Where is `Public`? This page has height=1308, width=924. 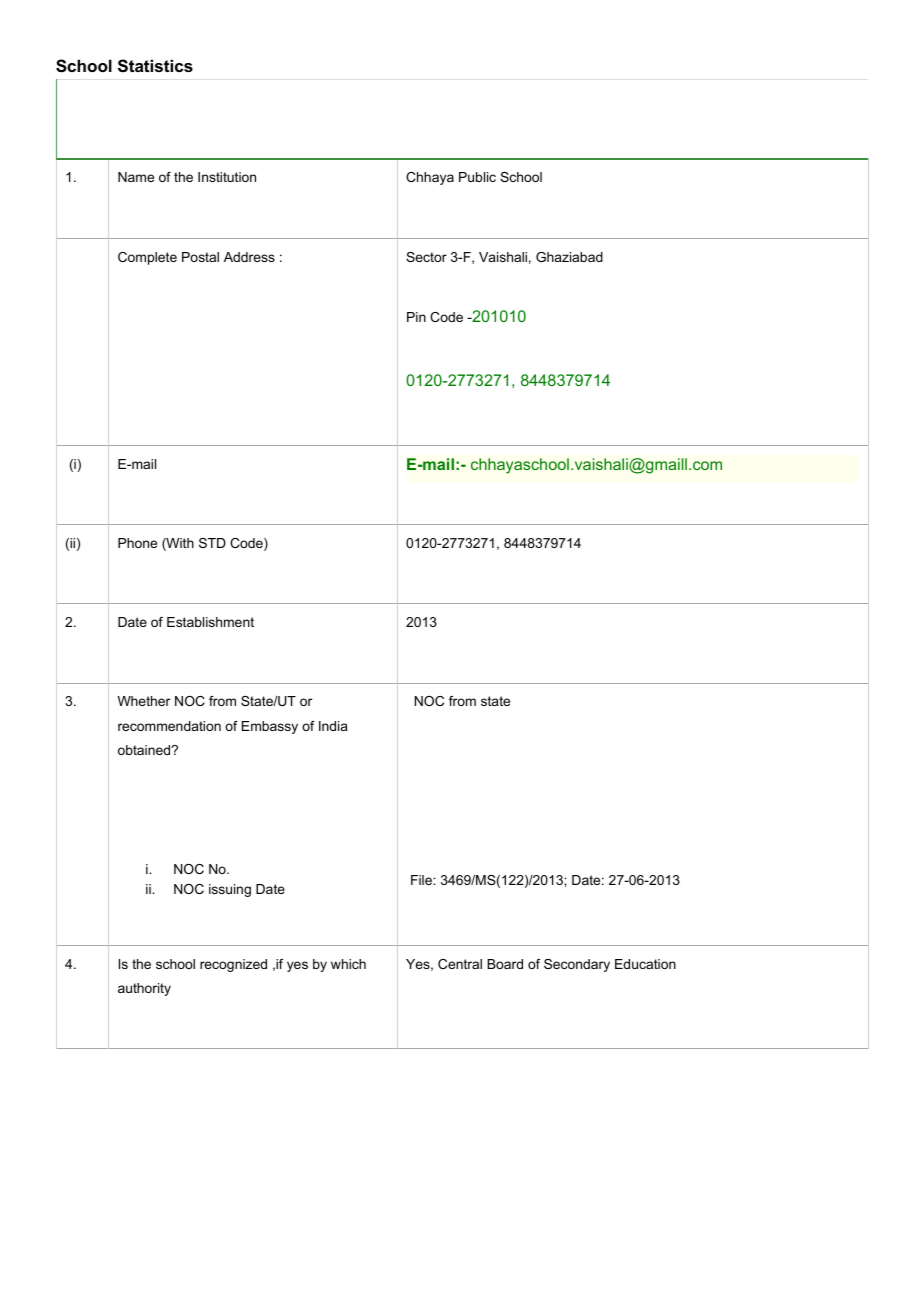
Public is located at coordinates (477, 177).
